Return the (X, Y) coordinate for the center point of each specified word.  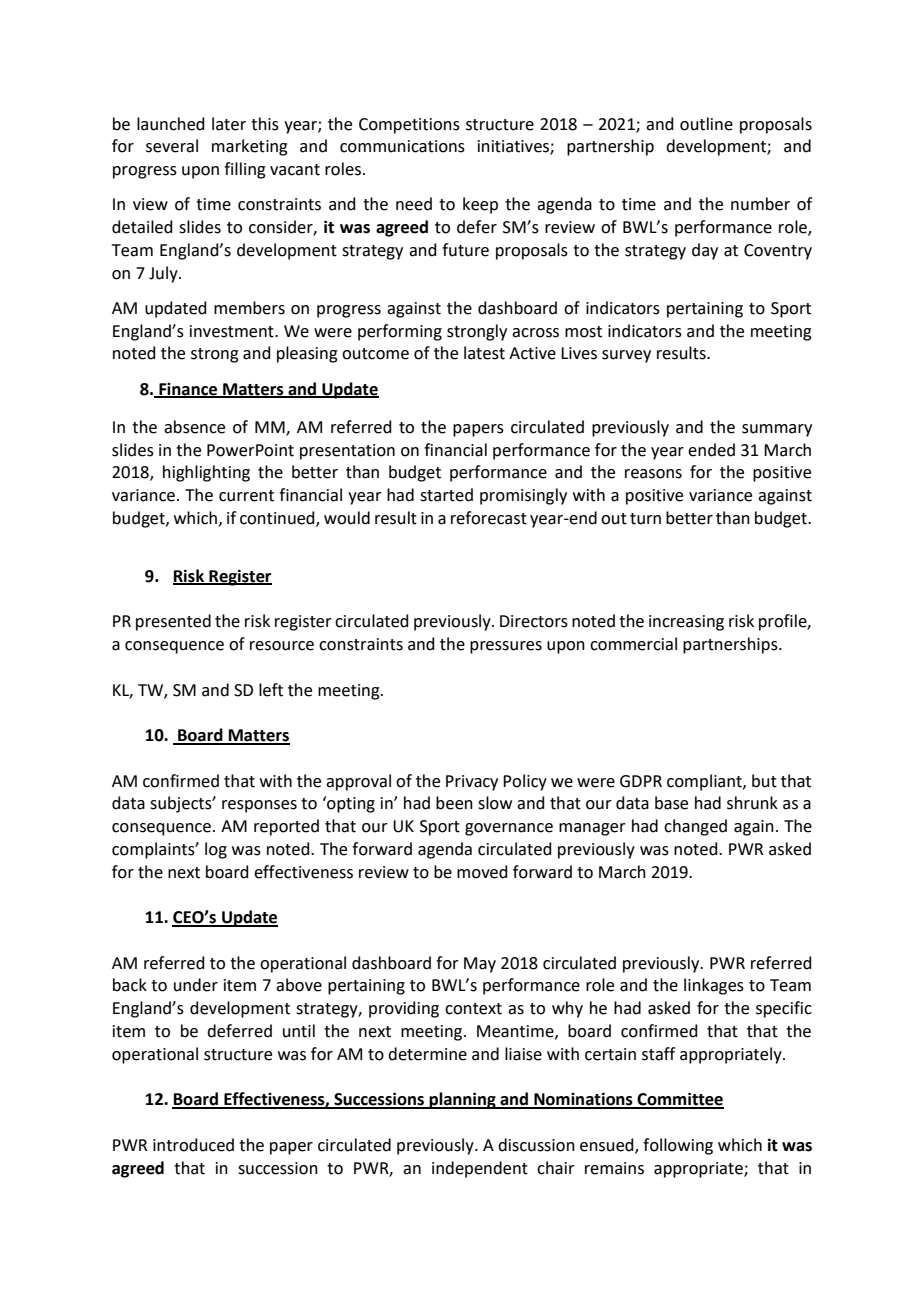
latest (484, 353)
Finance (188, 390)
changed (695, 827)
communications (402, 146)
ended (711, 450)
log (216, 850)
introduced (193, 1145)
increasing (686, 623)
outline (706, 124)
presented (173, 622)
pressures (506, 647)
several (172, 146)
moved (482, 872)
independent (480, 1169)
